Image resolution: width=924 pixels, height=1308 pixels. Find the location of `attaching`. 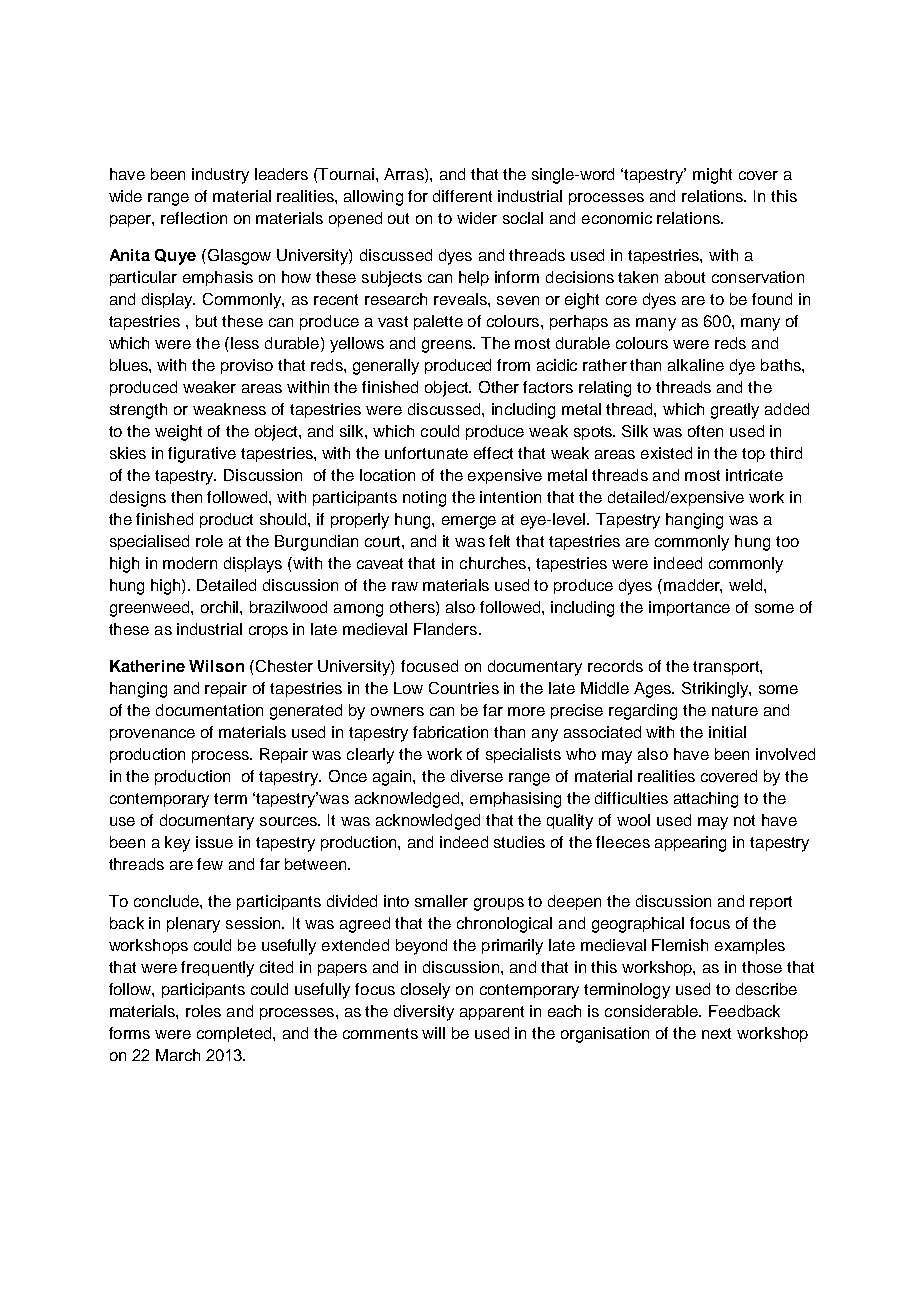

attaching is located at coordinates (706, 800).
